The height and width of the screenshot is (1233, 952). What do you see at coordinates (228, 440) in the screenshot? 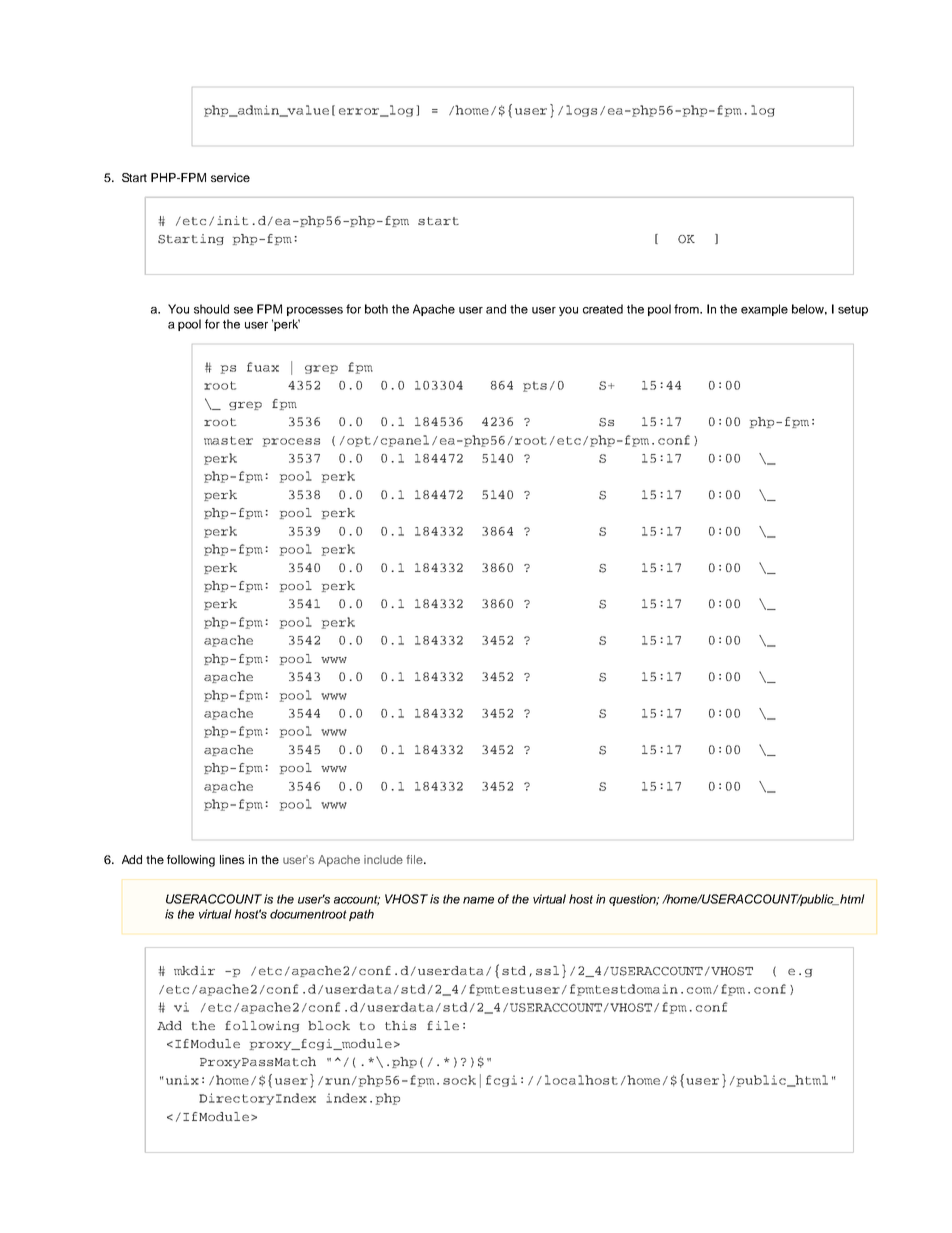
I see `master` at bounding box center [228, 440].
